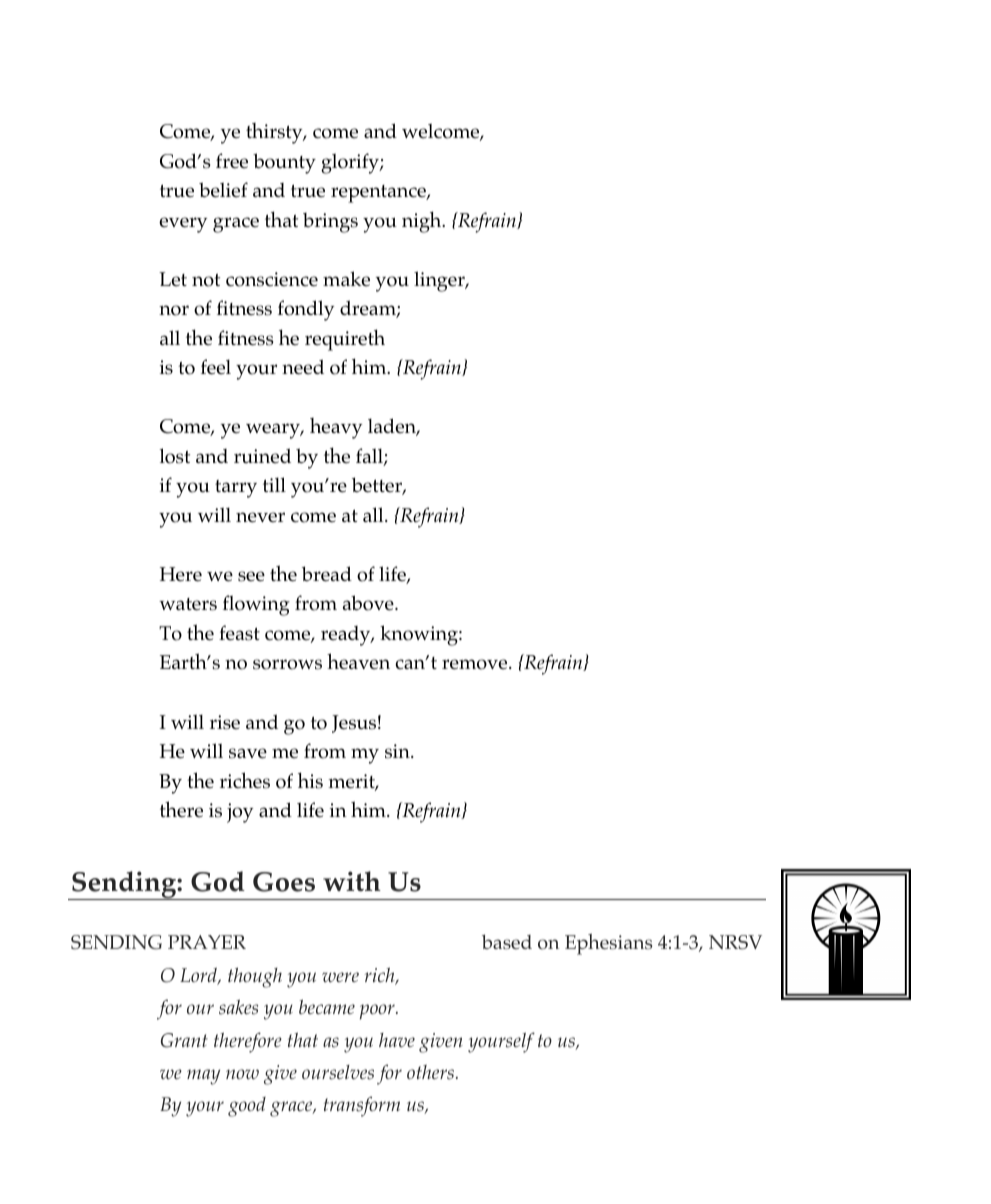 This image has height=1204, width=991. I want to click on good, so click(247, 1107).
